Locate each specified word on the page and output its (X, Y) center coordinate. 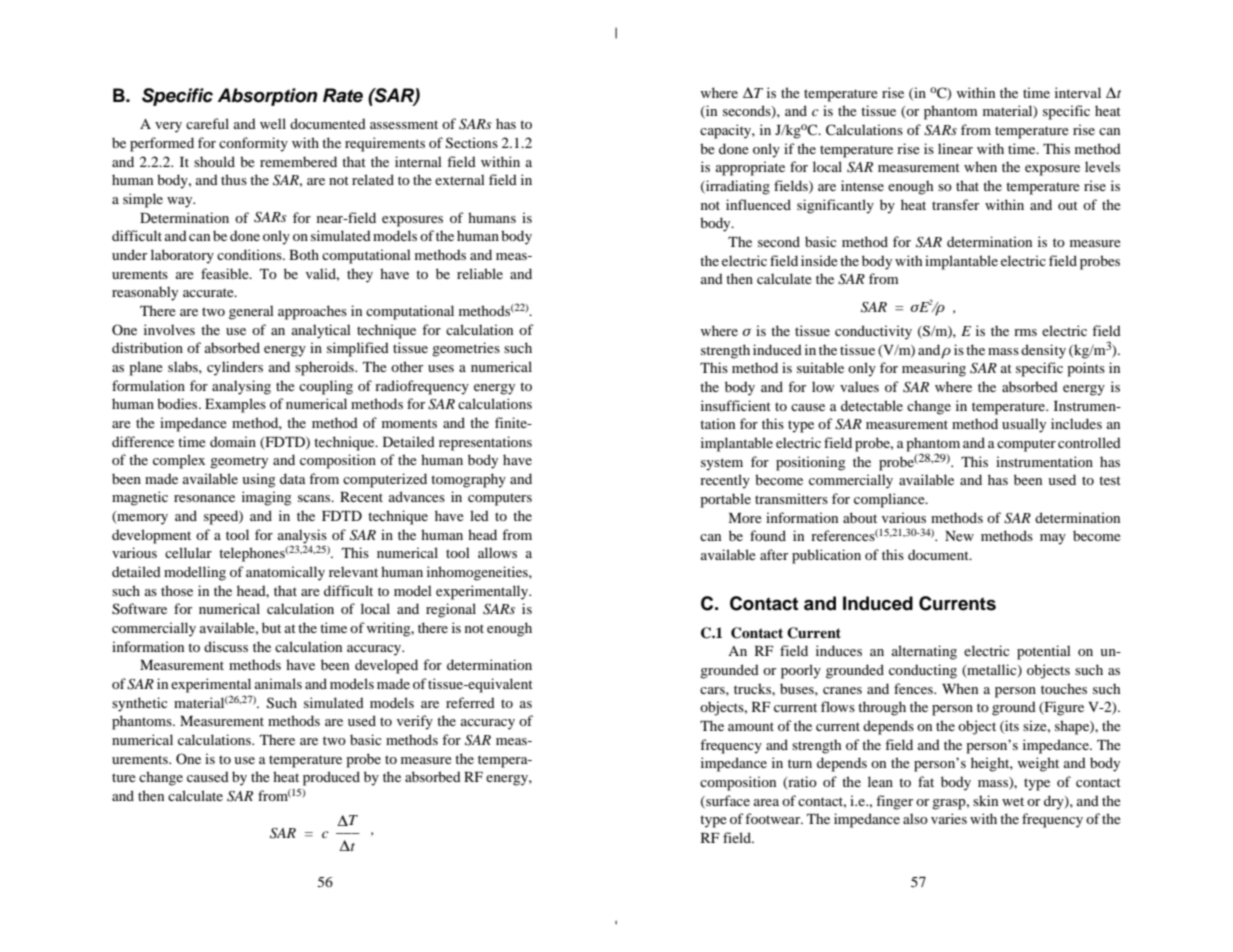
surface (727, 801)
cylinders (235, 368)
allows (497, 552)
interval (1078, 92)
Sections (472, 143)
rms (1025, 332)
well (273, 123)
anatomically (285, 573)
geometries (466, 349)
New (959, 536)
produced (331, 778)
